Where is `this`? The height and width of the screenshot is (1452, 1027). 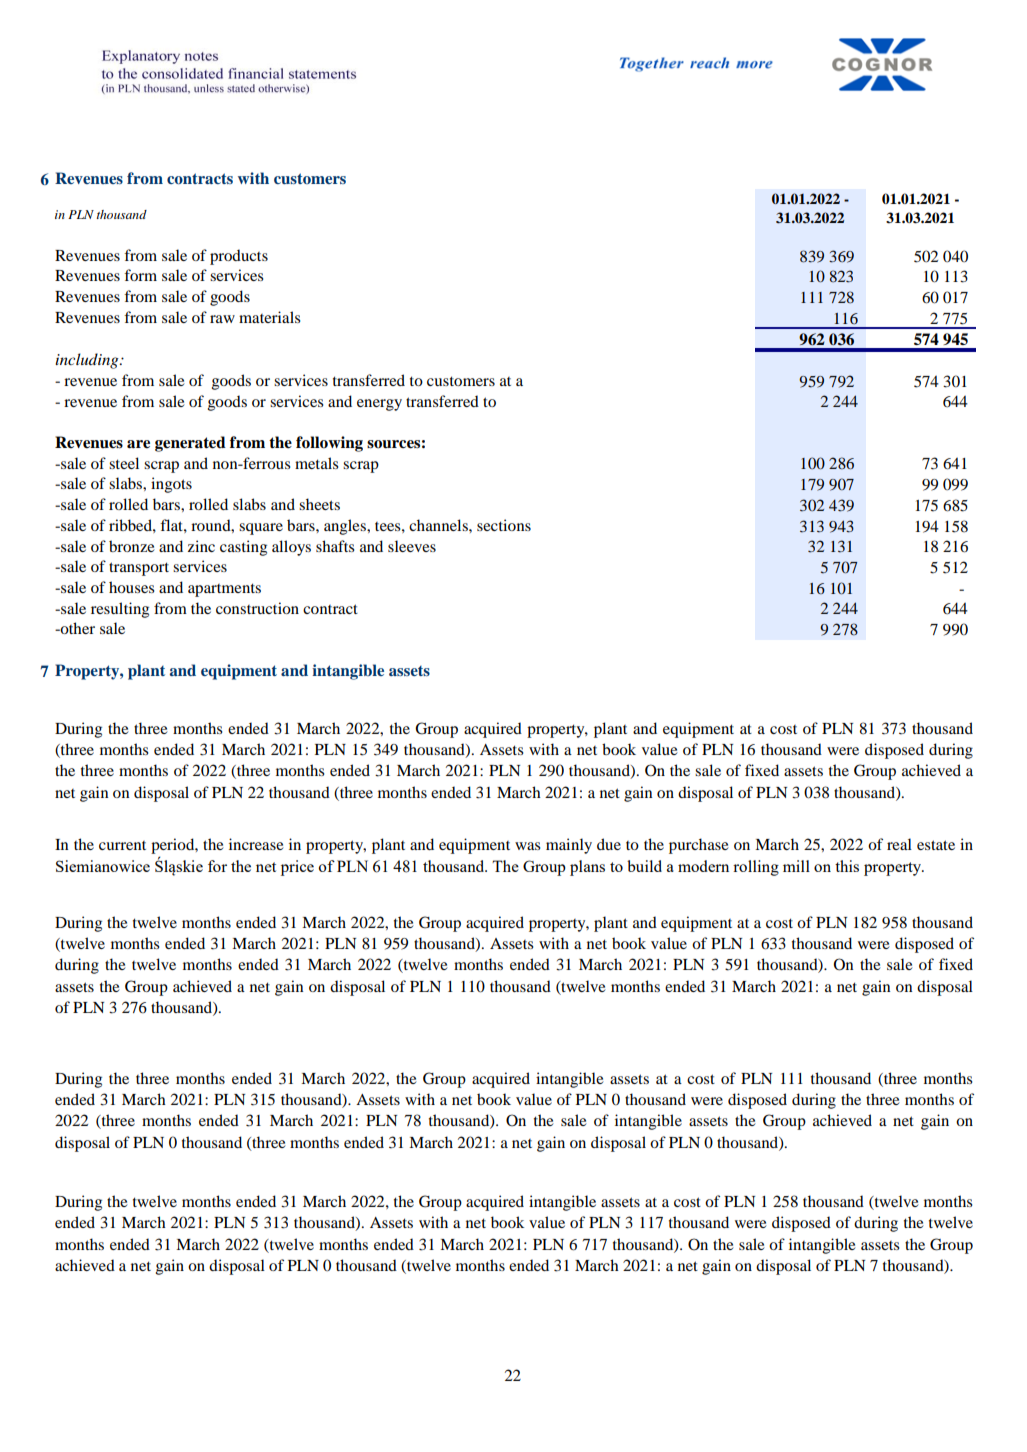 this is located at coordinates (847, 866).
